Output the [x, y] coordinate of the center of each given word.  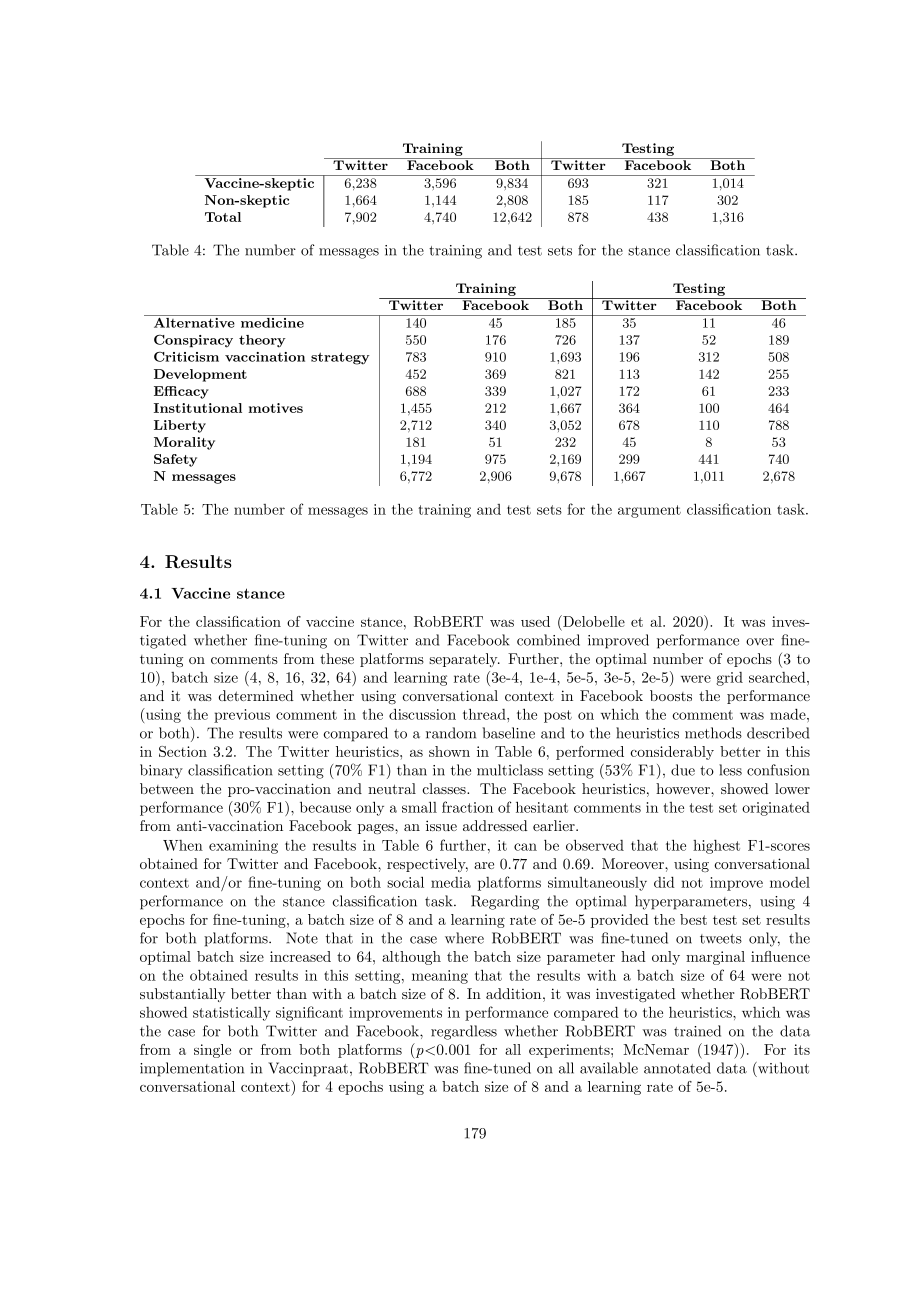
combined [548, 640]
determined [256, 695]
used [535, 621]
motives [275, 408]
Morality [184, 443]
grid [729, 679]
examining [243, 847]
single [212, 1051]
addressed [495, 825]
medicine [272, 323]
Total [223, 217]
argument [649, 511]
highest [716, 847]
